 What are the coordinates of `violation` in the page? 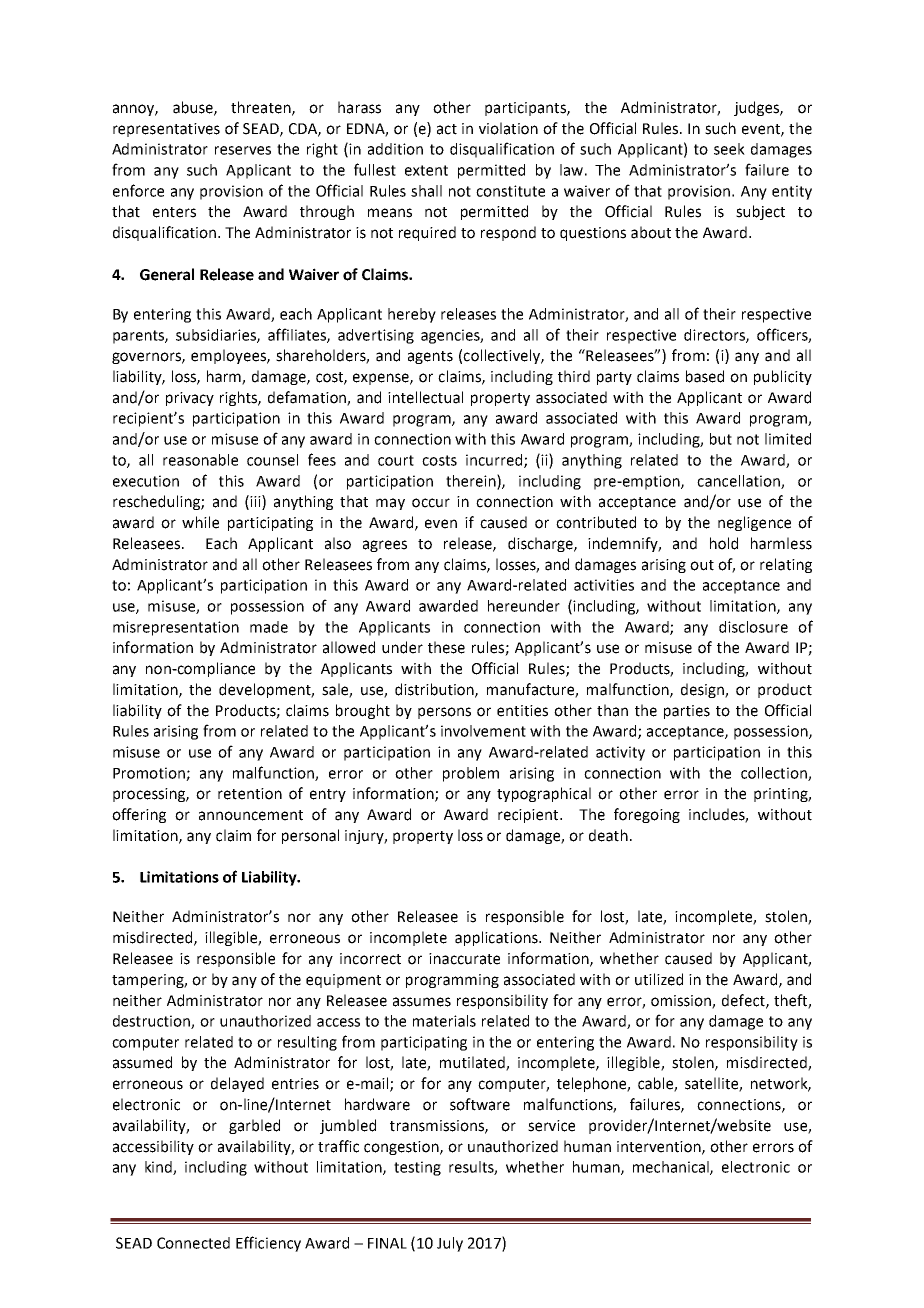 It's located at (508, 128).
